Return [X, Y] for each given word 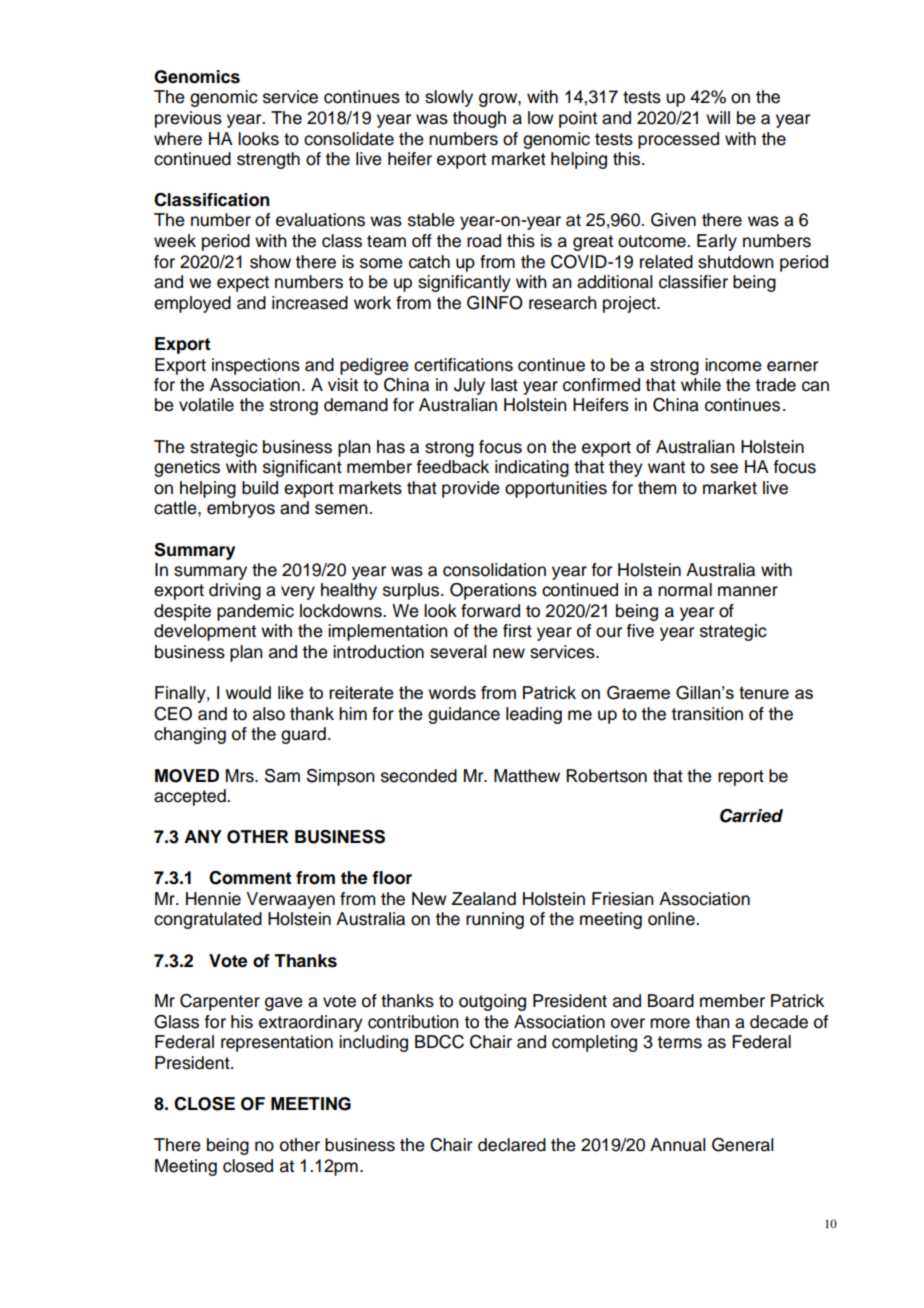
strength [268, 160]
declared [512, 1145]
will [718, 117]
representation [277, 1043]
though [479, 119]
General [743, 1145]
